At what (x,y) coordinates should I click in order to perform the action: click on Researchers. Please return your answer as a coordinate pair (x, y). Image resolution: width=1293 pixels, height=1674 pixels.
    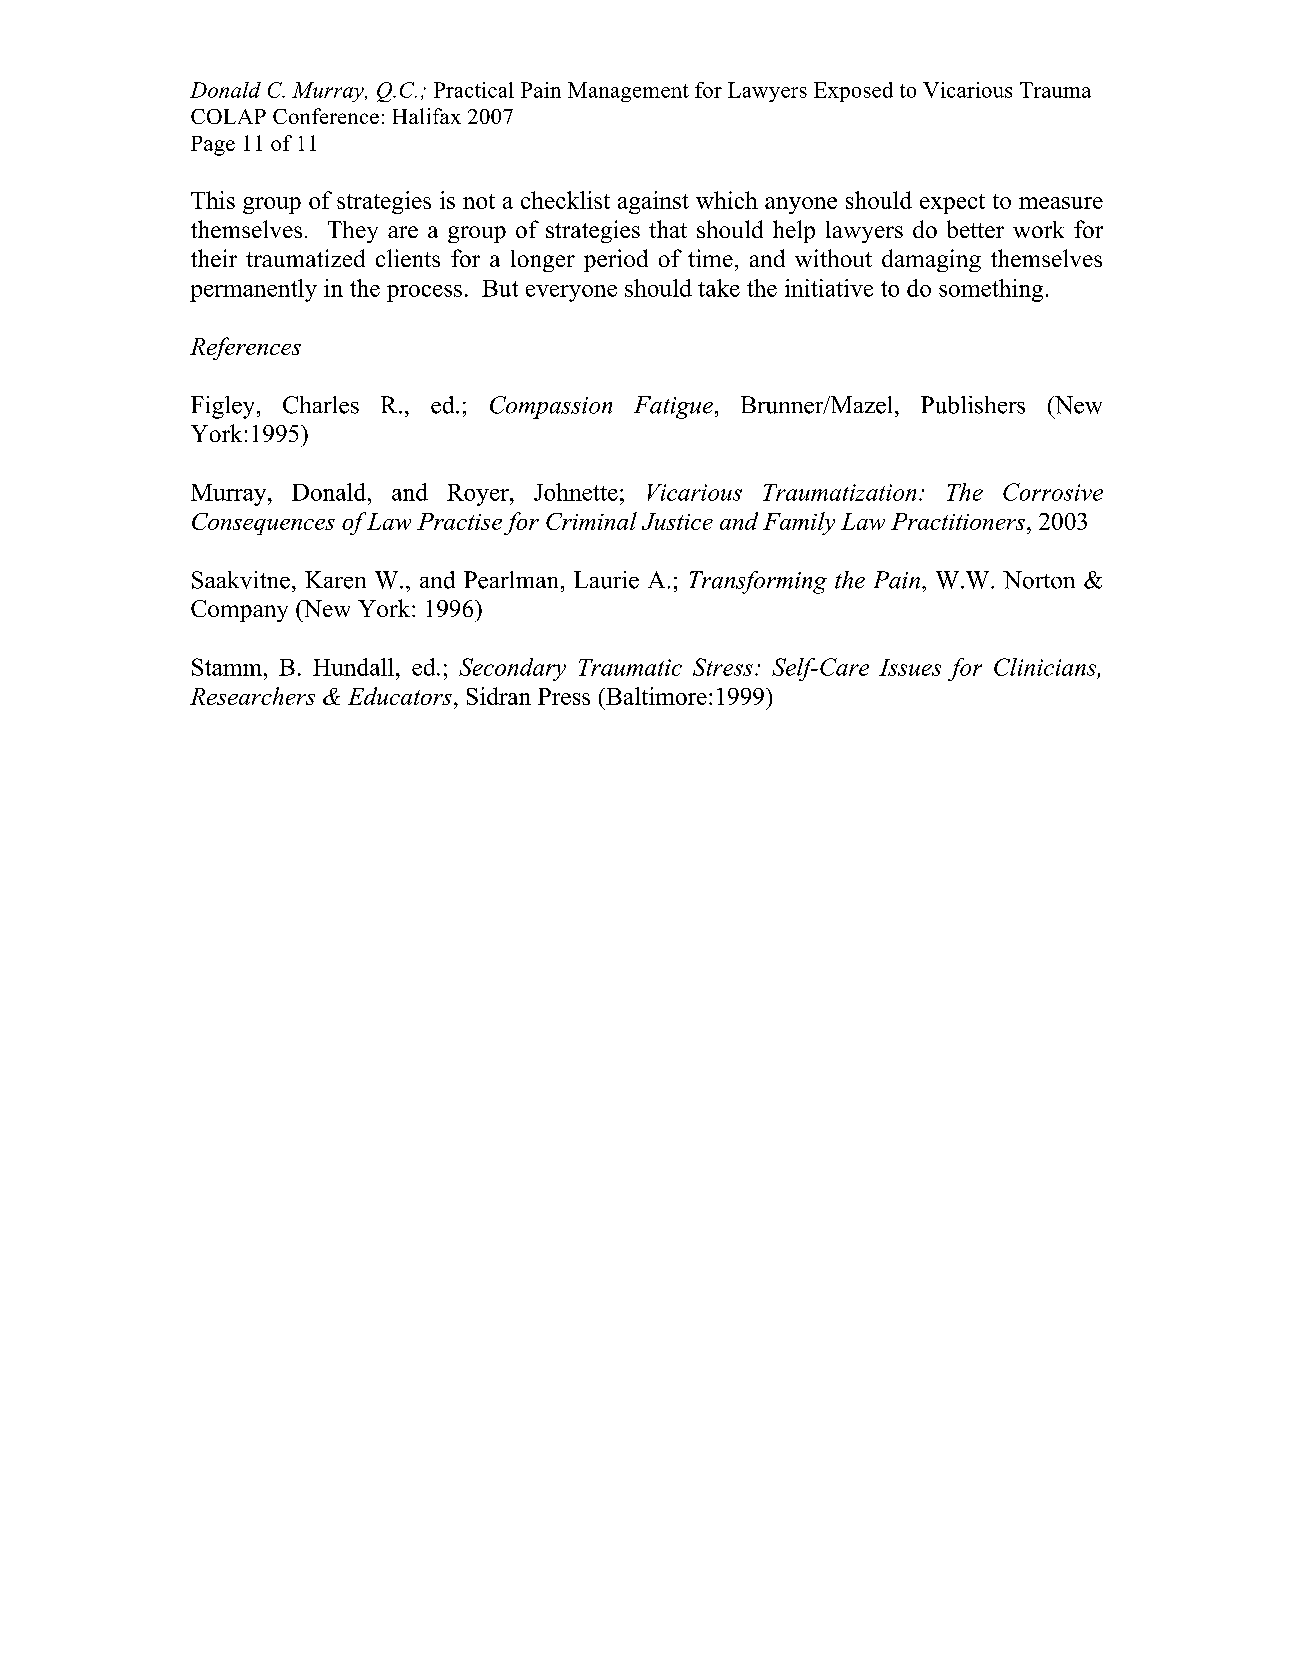
    Looking at the image, I should click on (252, 696).
